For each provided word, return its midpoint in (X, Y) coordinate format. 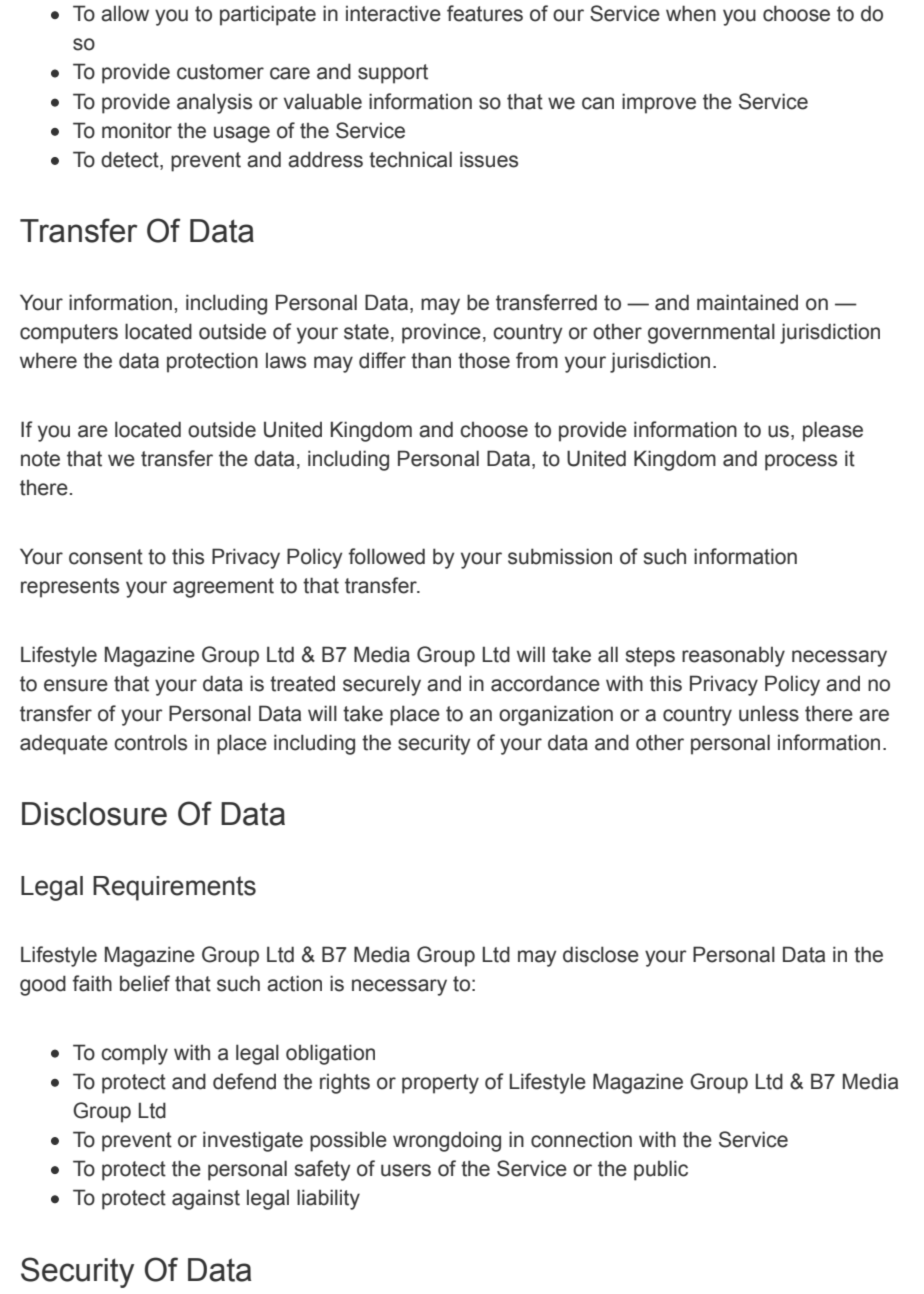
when (691, 13)
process (801, 462)
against (206, 1199)
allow (125, 13)
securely (382, 685)
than (431, 360)
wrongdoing (447, 1141)
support (393, 74)
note (40, 459)
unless (769, 713)
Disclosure (94, 814)
